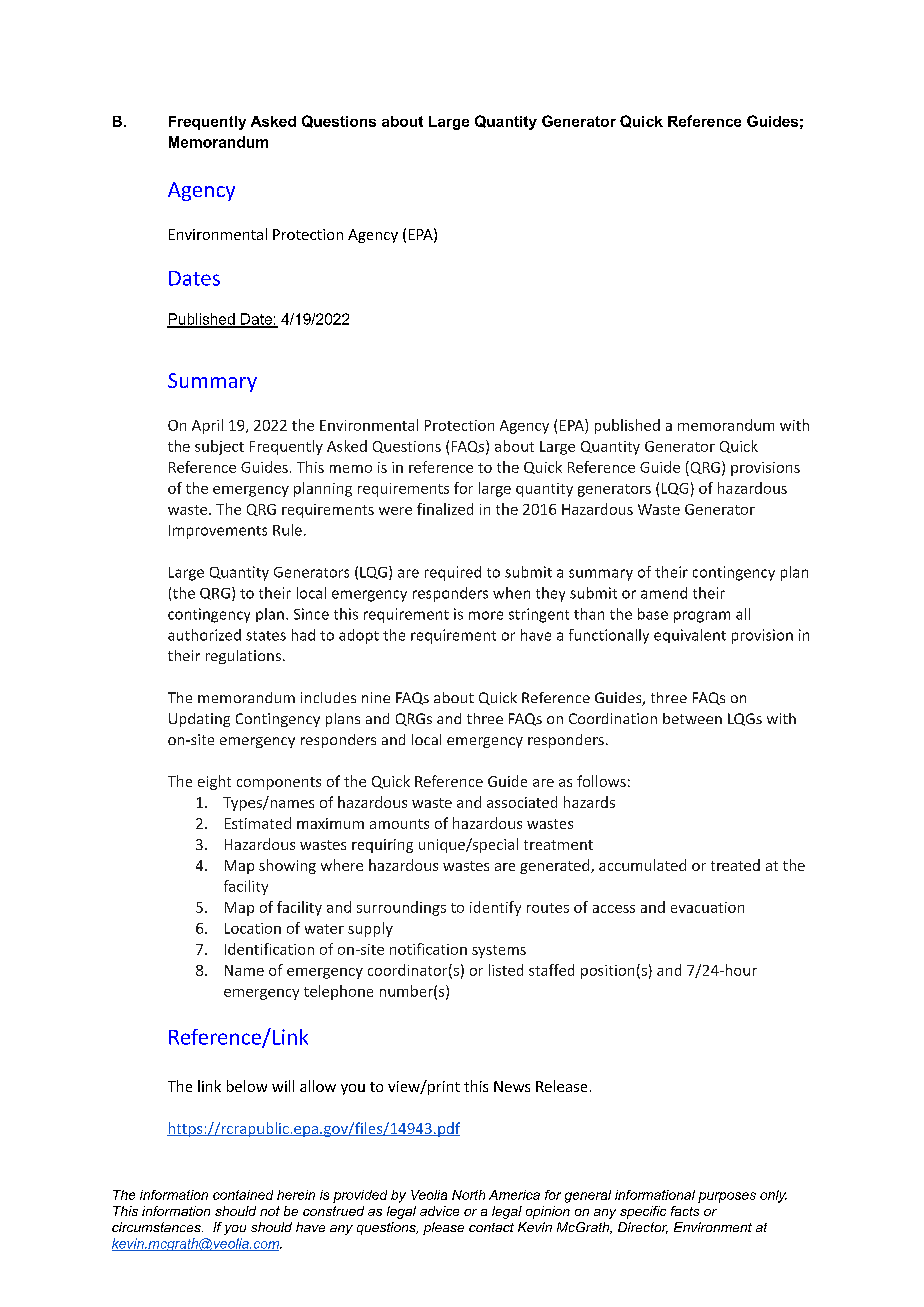 The image size is (924, 1307). Describe the element at coordinates (219, 447) in the document. I see `subject` at that location.
